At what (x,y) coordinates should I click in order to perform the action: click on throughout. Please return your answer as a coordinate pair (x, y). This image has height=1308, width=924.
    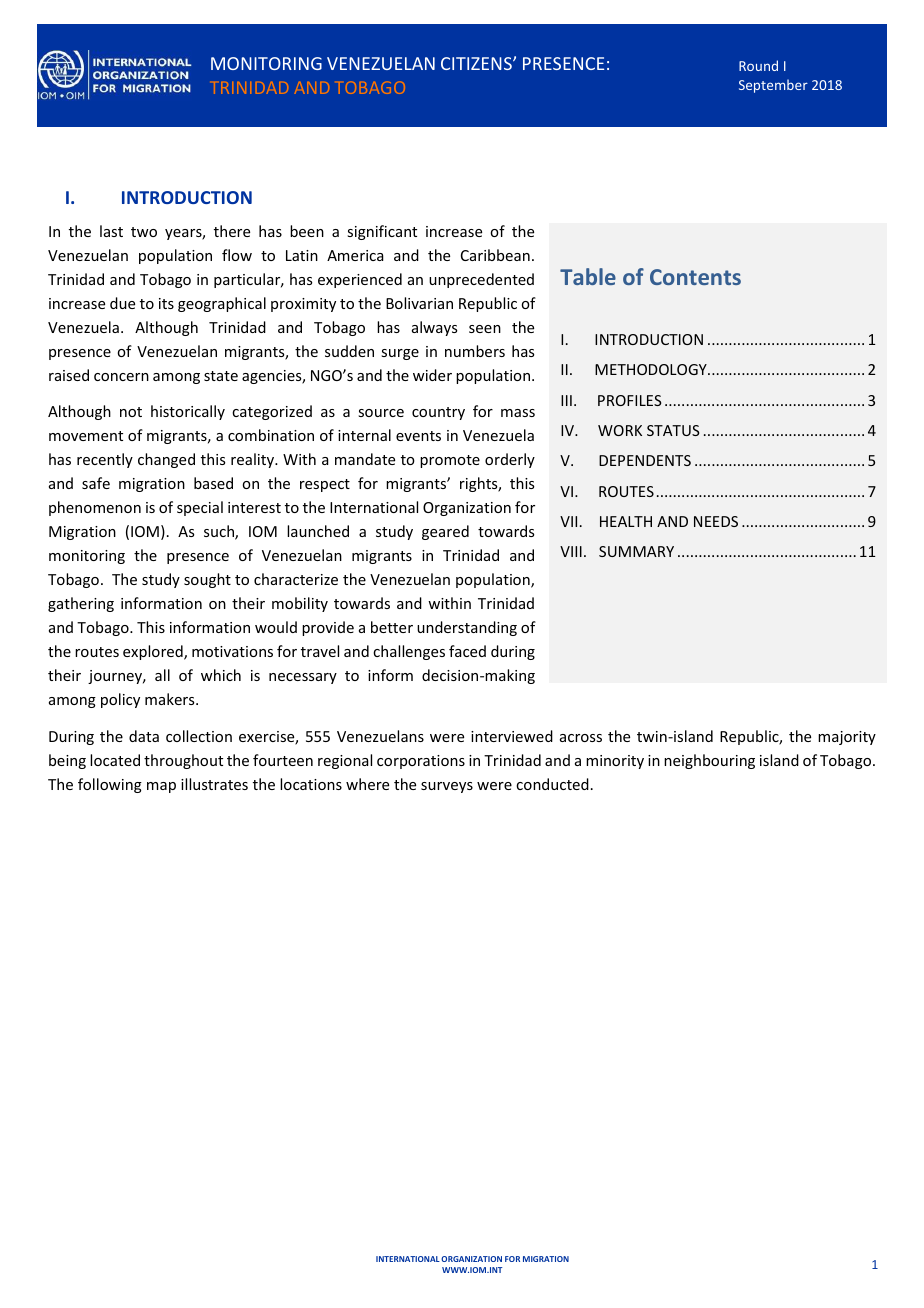
    Looking at the image, I should click on (183, 761).
